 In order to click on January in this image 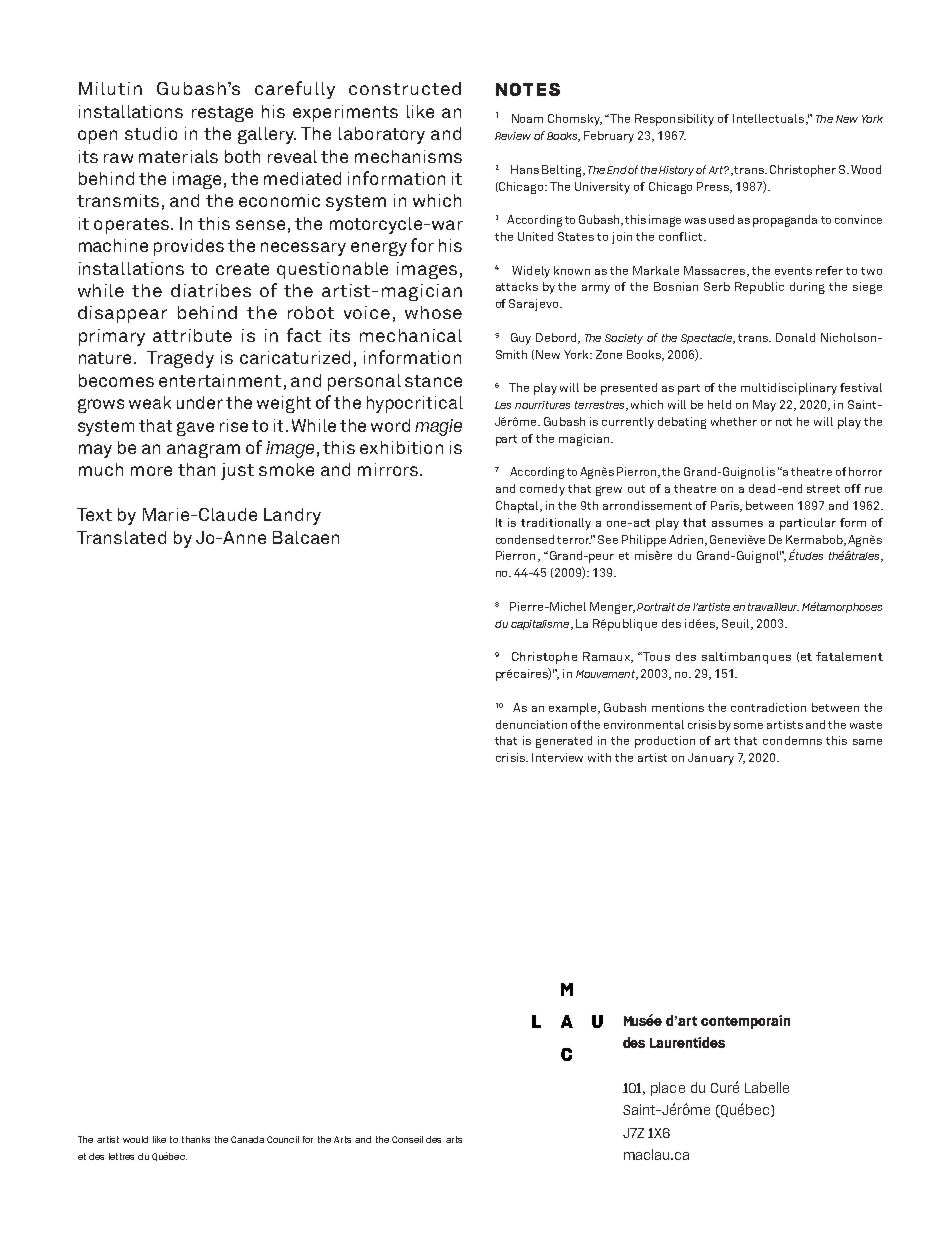, I will do `click(711, 759)`.
